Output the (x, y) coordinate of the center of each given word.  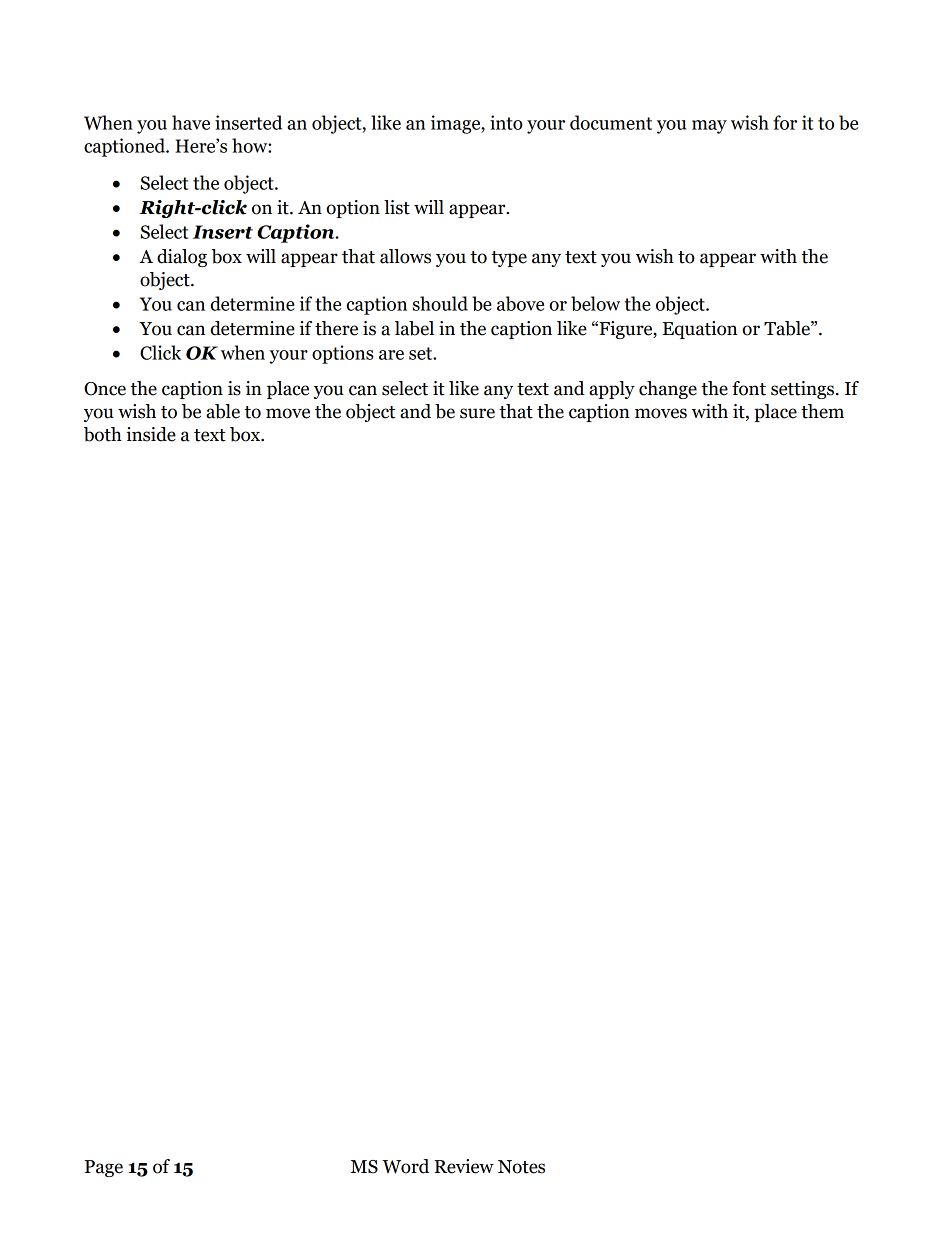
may (709, 127)
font (749, 388)
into (506, 122)
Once (105, 389)
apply (612, 390)
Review (464, 1166)
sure (477, 413)
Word (405, 1166)
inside (151, 434)
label (414, 328)
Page (104, 1168)
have (191, 122)
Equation (700, 330)
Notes (521, 1167)
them (822, 411)
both (103, 434)
